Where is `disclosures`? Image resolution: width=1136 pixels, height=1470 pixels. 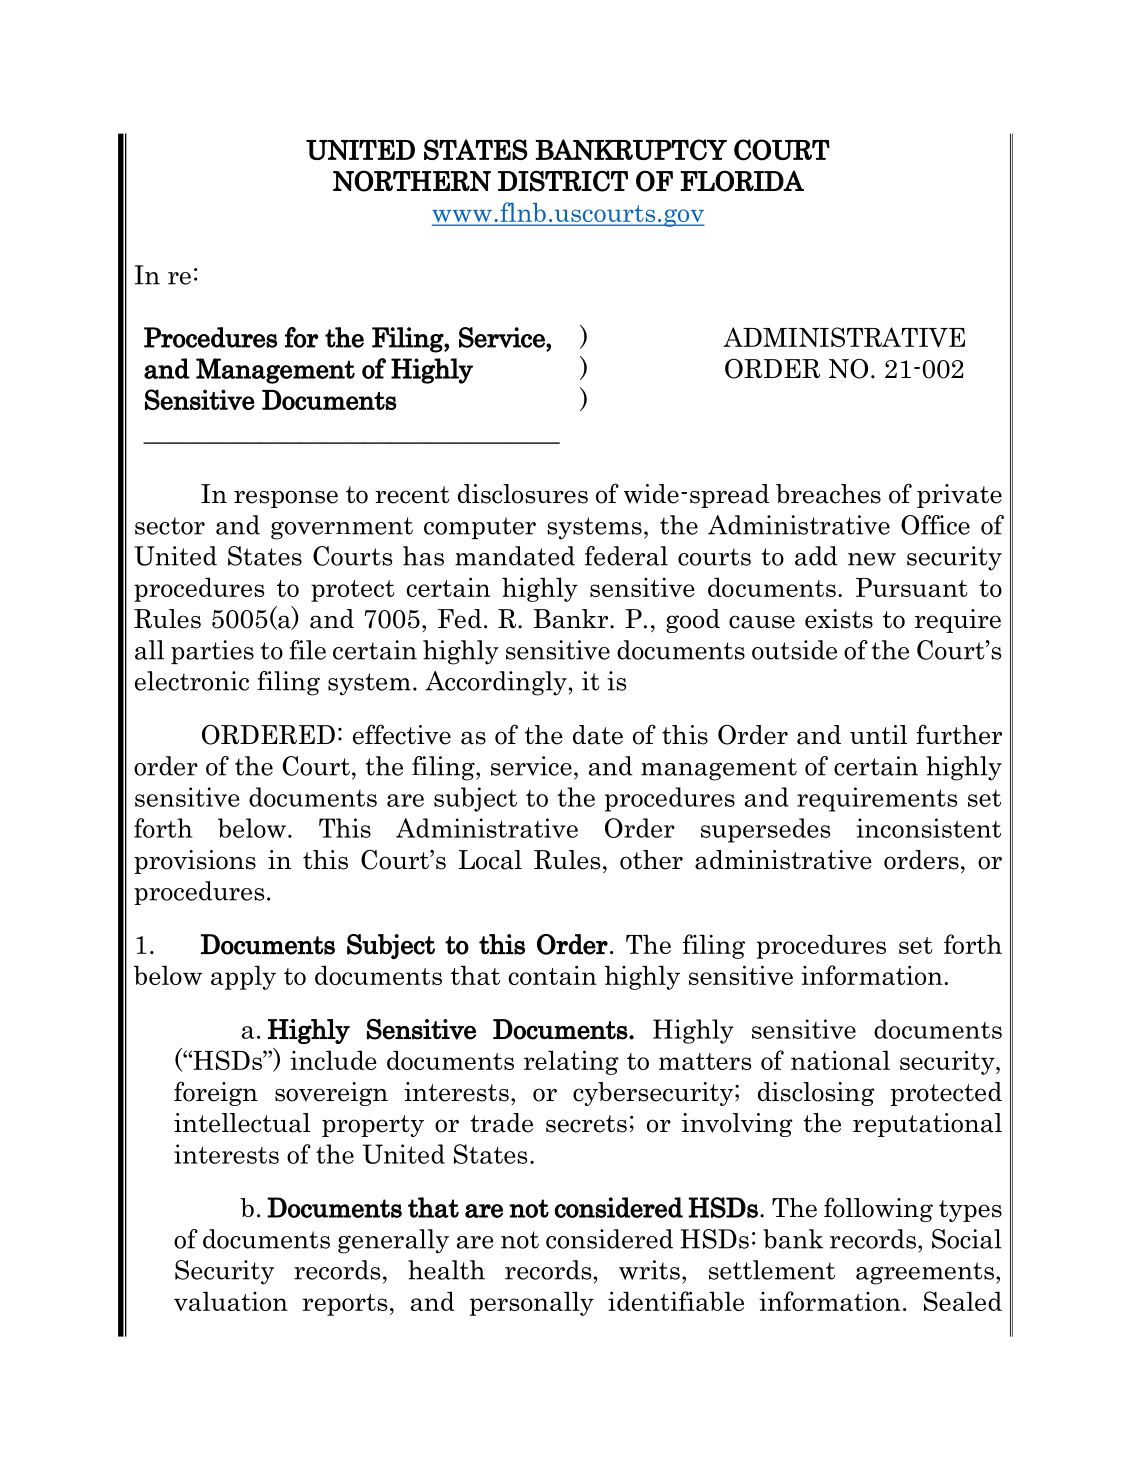
disclosures is located at coordinates (523, 494).
